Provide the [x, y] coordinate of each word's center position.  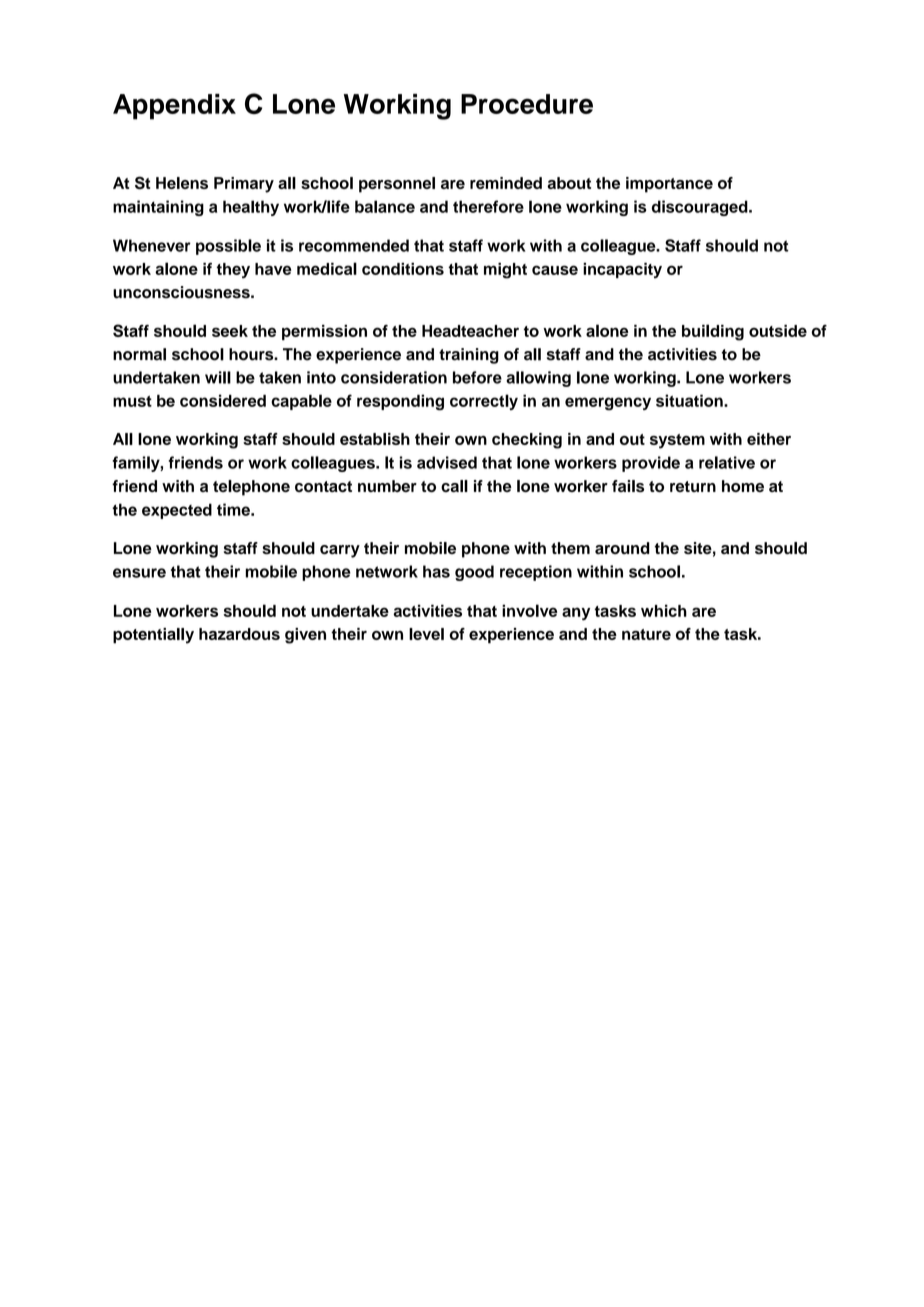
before [477, 377]
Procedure [527, 104]
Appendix [174, 107]
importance [669, 185]
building [713, 332]
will [218, 377]
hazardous [239, 634]
